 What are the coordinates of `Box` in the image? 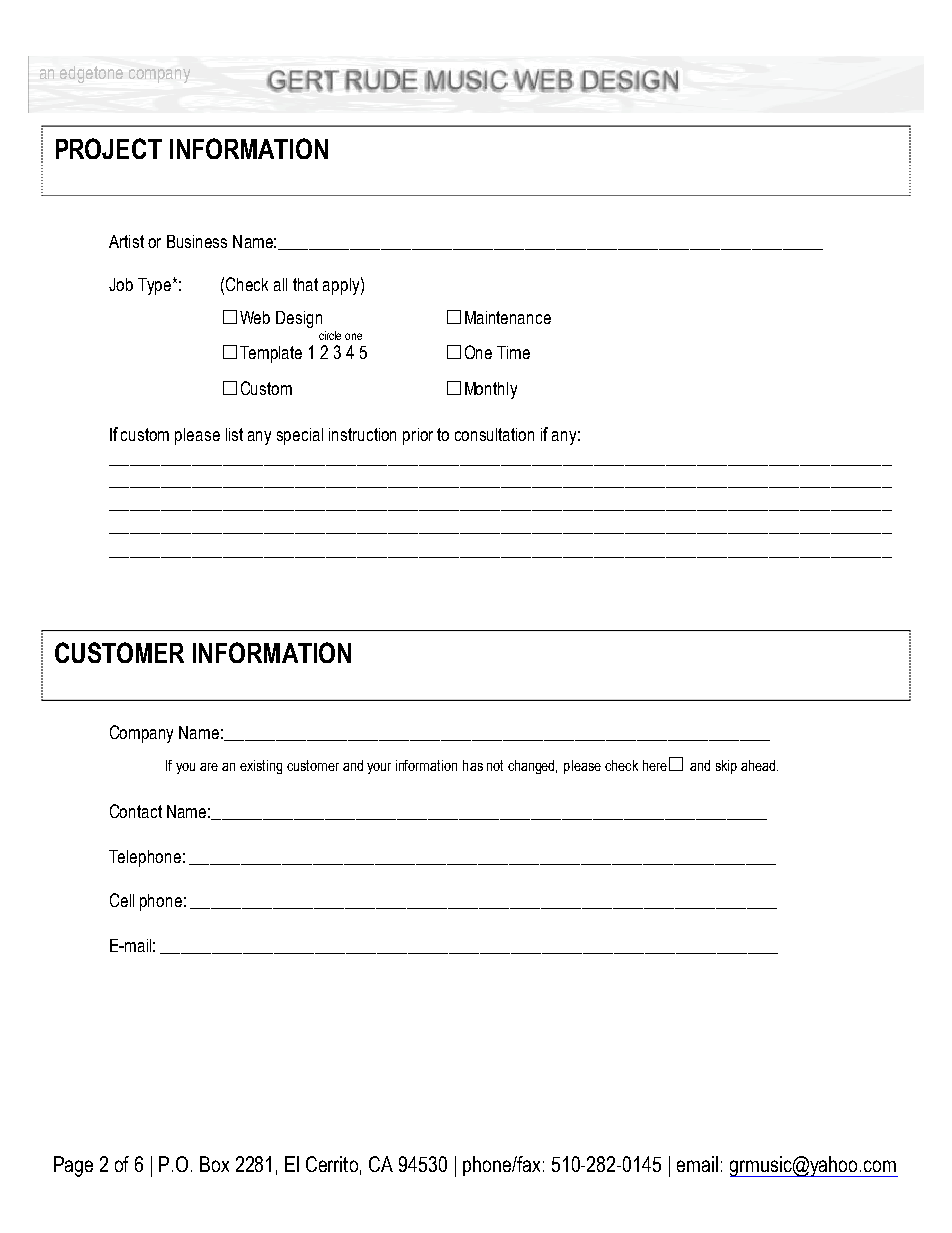 It's located at (214, 1164).
